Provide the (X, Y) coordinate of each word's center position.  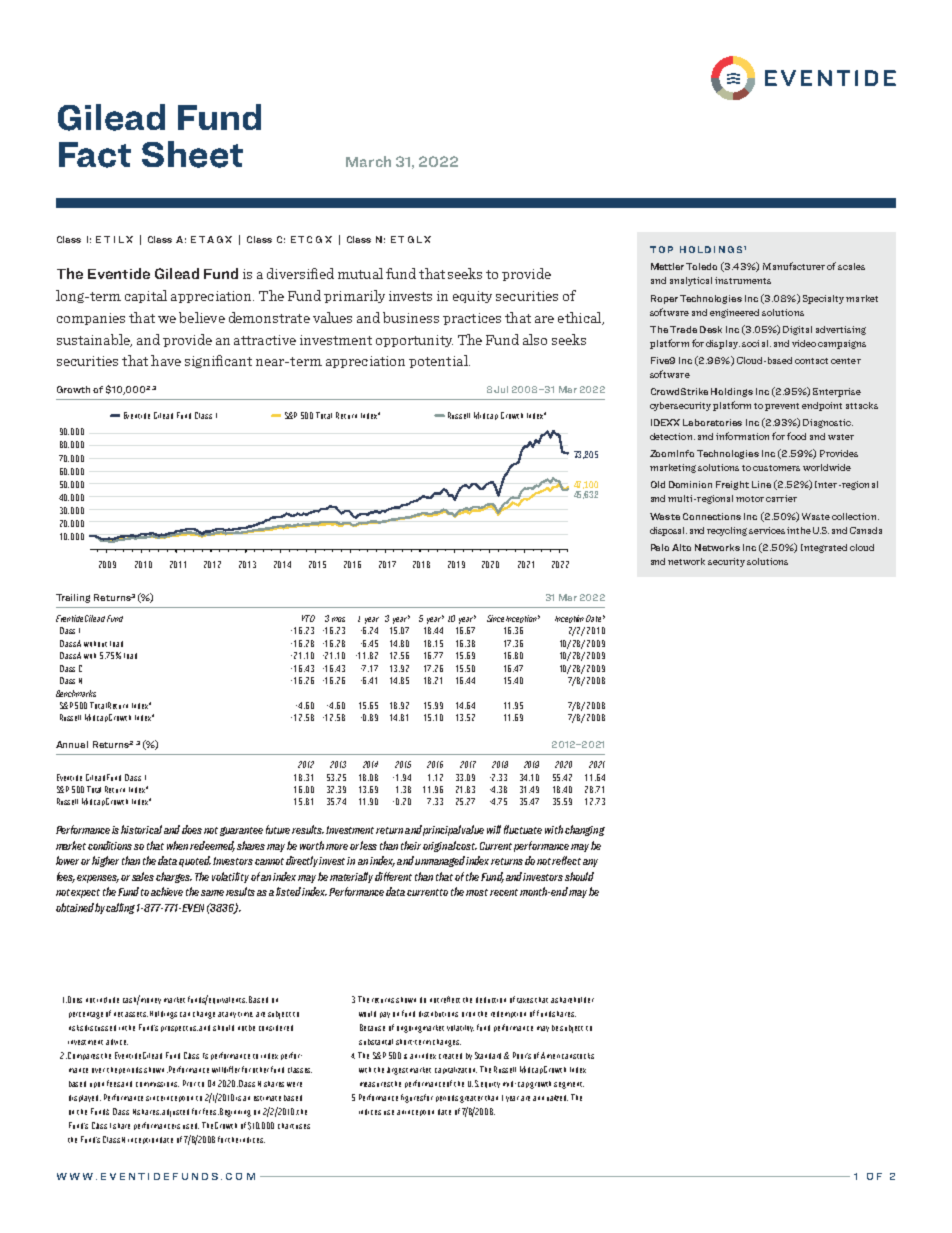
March (368, 161)
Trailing (73, 598)
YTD (308, 618)
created (450, 1056)
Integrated (824, 548)
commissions (157, 1084)
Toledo (701, 266)
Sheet (192, 154)
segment (569, 1085)
